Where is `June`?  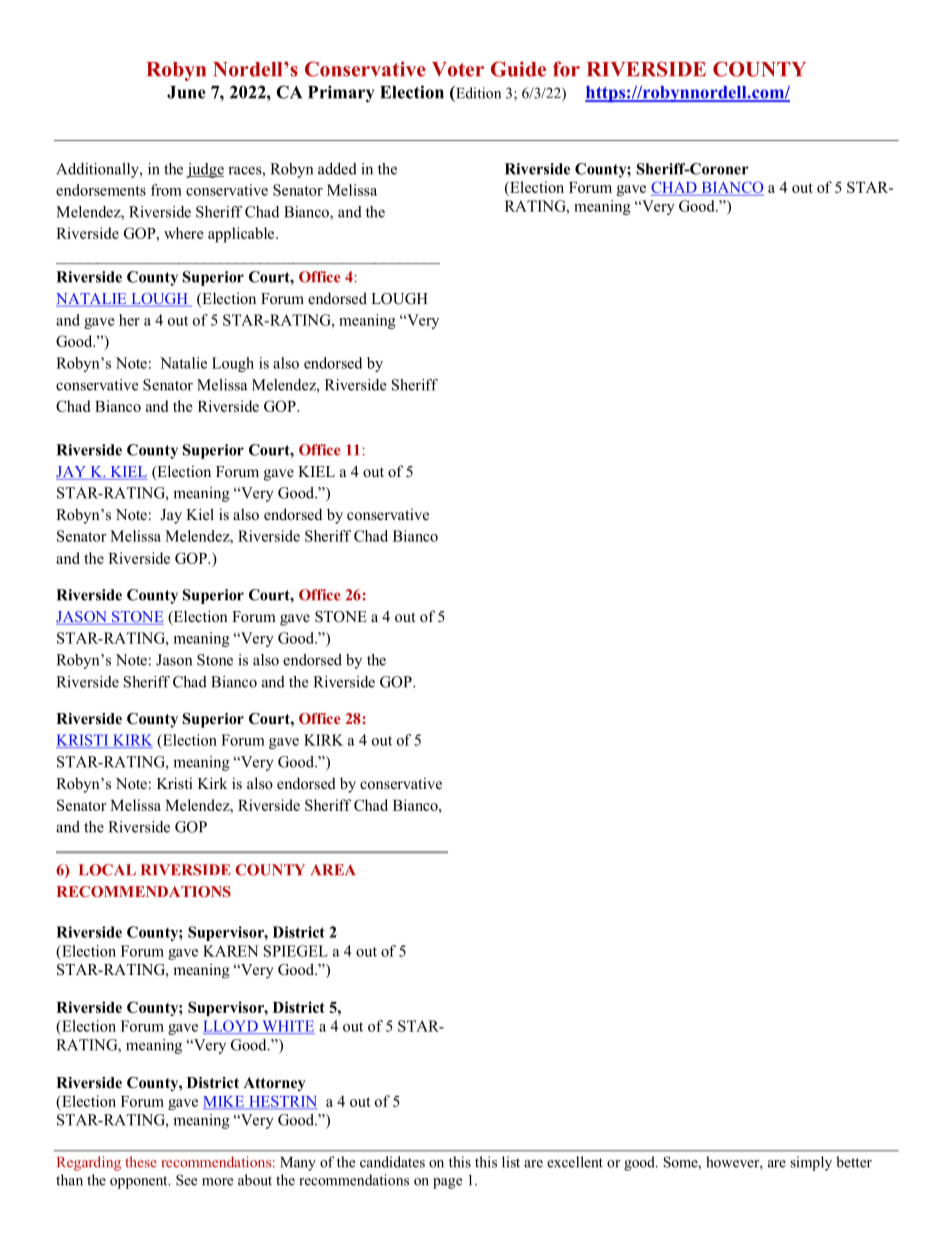 June is located at coordinates (186, 92).
